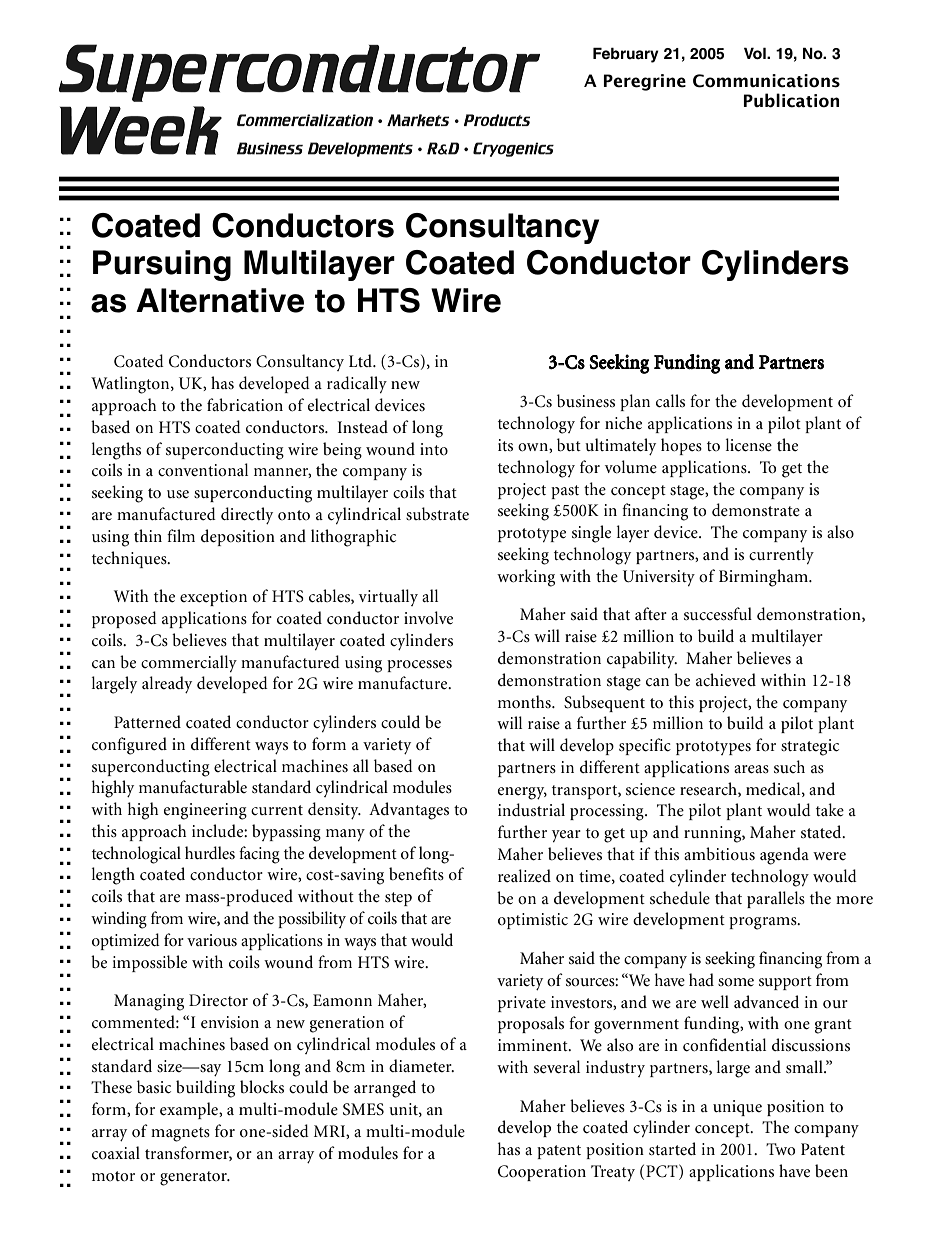 The width and height of the screenshot is (952, 1233). What do you see at coordinates (751, 769) in the screenshot?
I see `areas` at bounding box center [751, 769].
